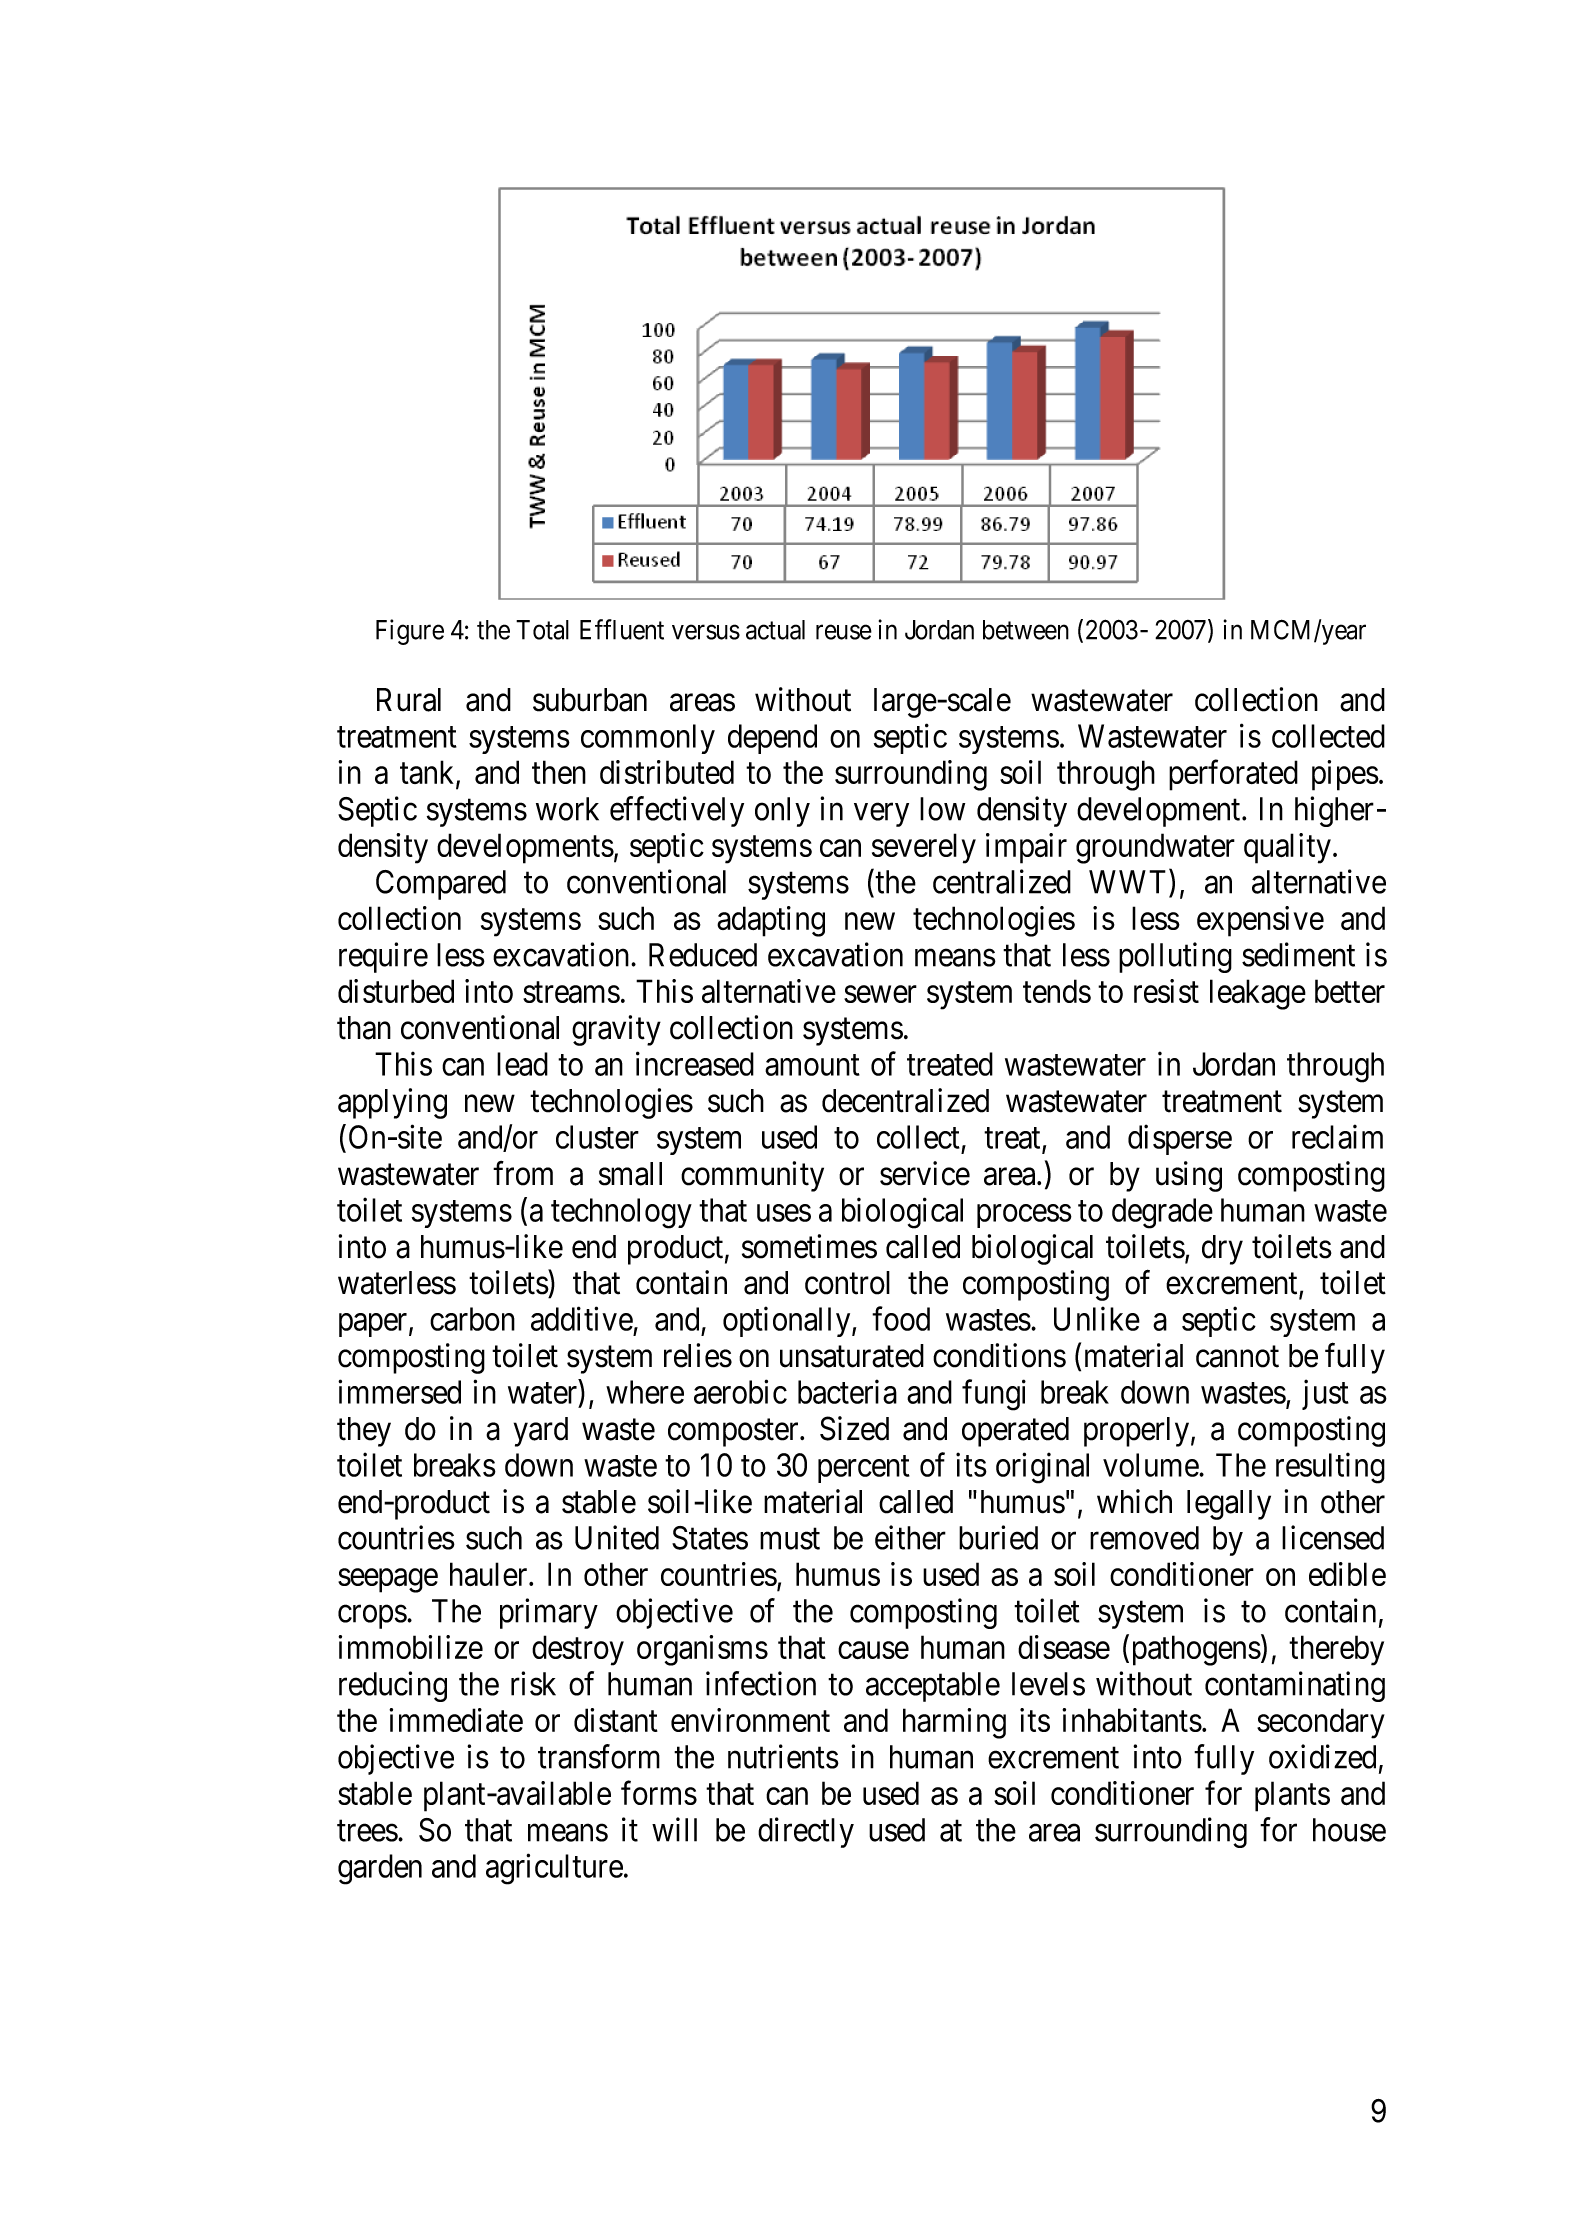 The image size is (1573, 2225). Describe the element at coordinates (847, 1283) in the screenshot. I see `control` at that location.
